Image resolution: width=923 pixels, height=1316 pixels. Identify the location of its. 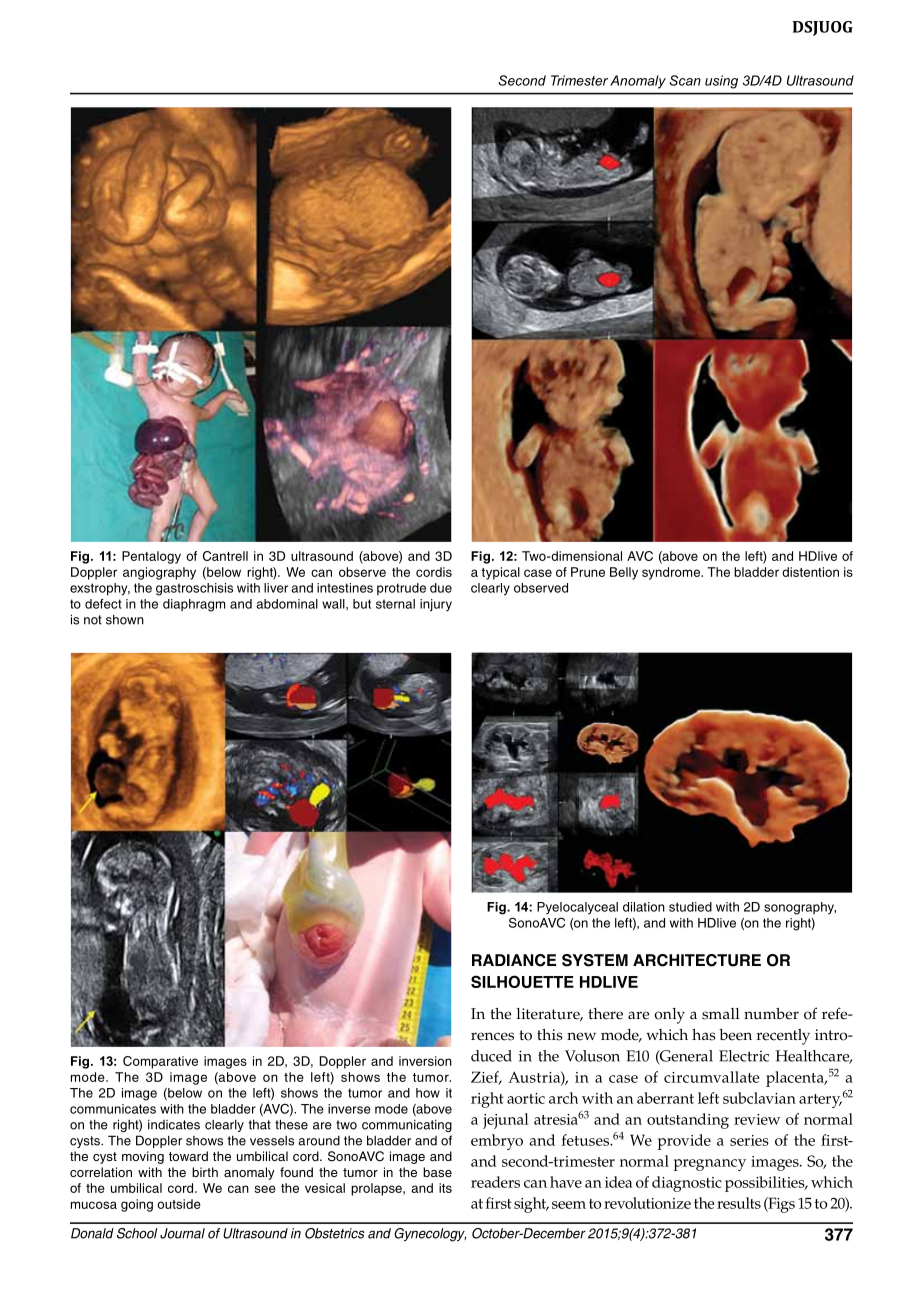
(445, 1188).
